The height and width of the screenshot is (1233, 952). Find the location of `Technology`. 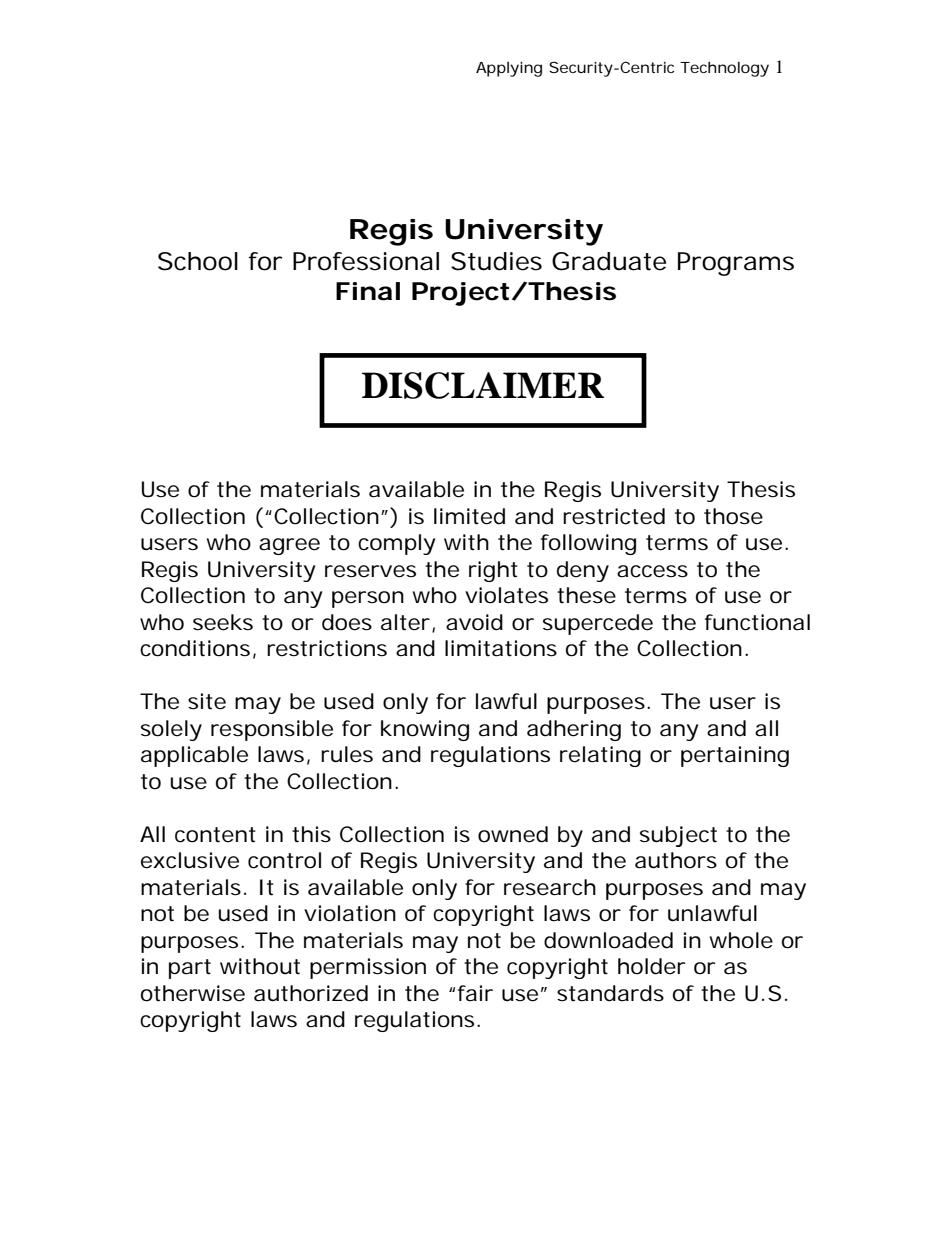

Technology is located at coordinates (724, 69).
